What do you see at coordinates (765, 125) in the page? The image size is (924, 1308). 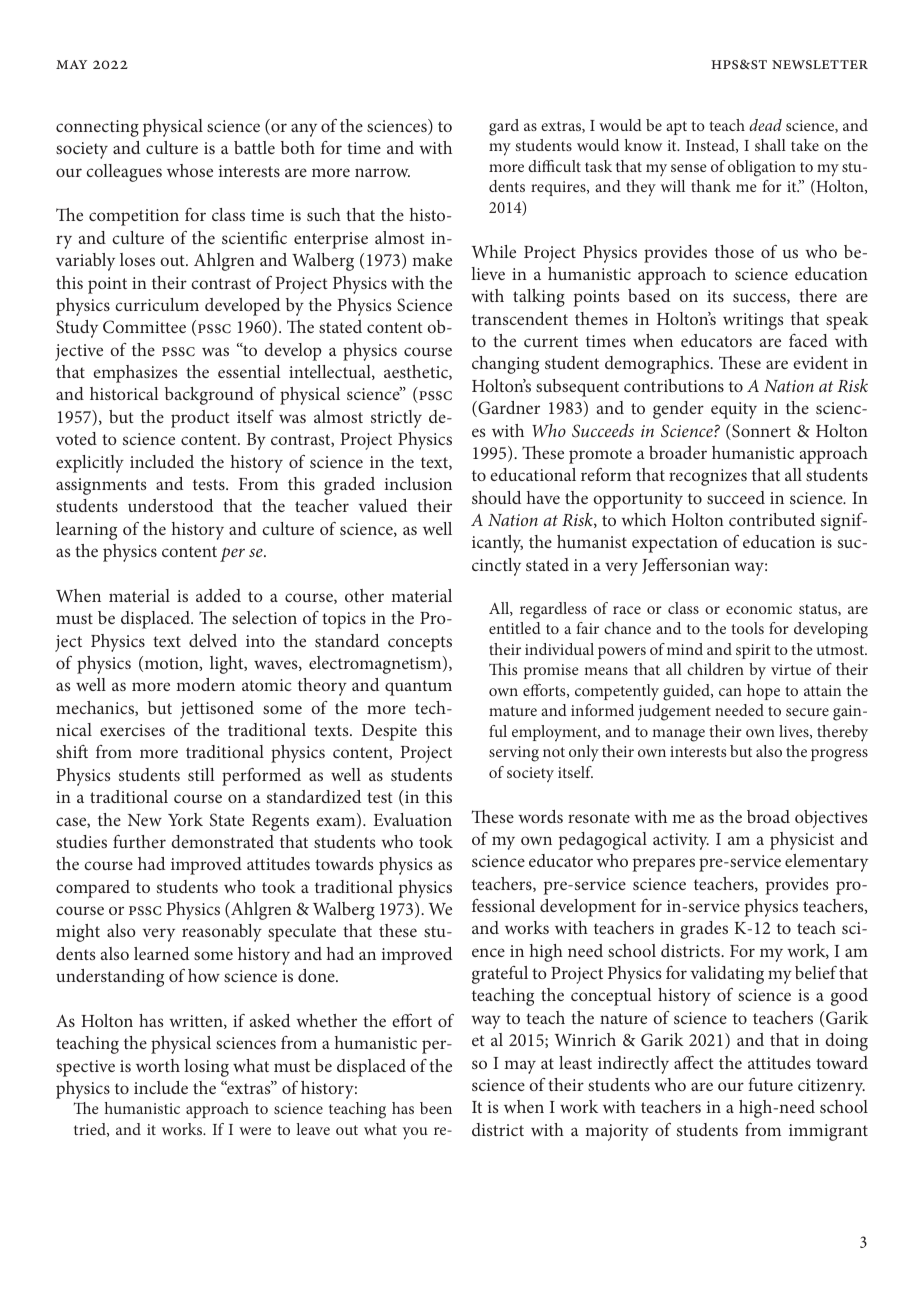 I see `dead` at bounding box center [765, 125].
